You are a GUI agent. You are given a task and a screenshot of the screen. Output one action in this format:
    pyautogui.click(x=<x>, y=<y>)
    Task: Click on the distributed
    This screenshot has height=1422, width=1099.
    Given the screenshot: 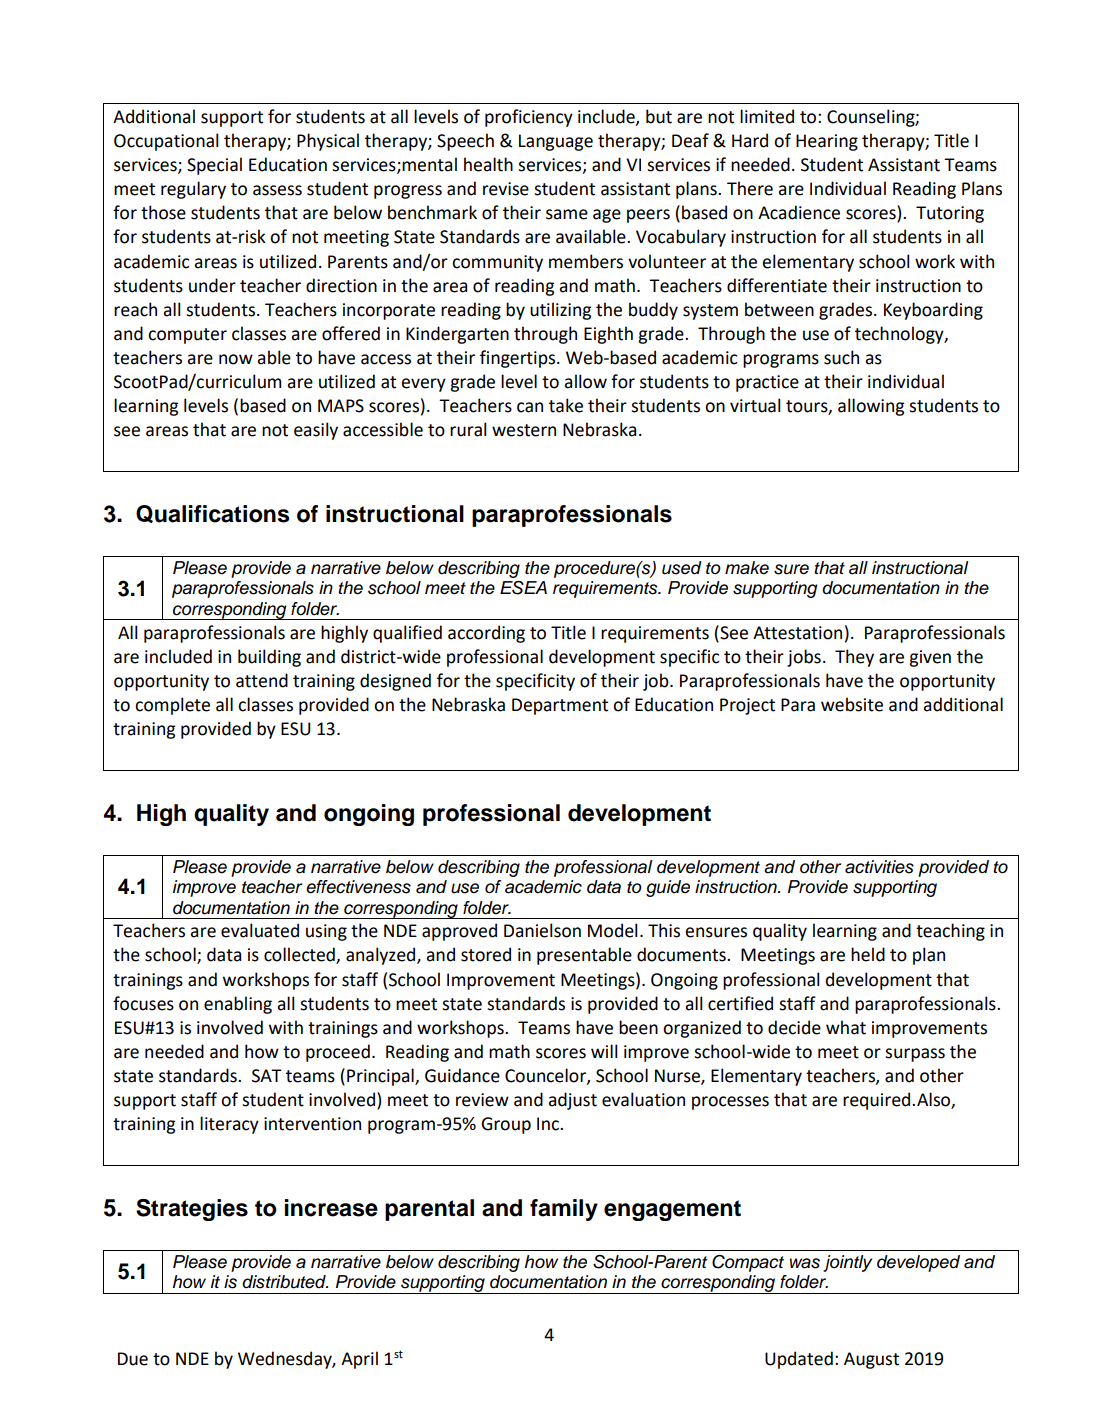 What is the action you would take?
    pyautogui.click(x=285, y=1282)
